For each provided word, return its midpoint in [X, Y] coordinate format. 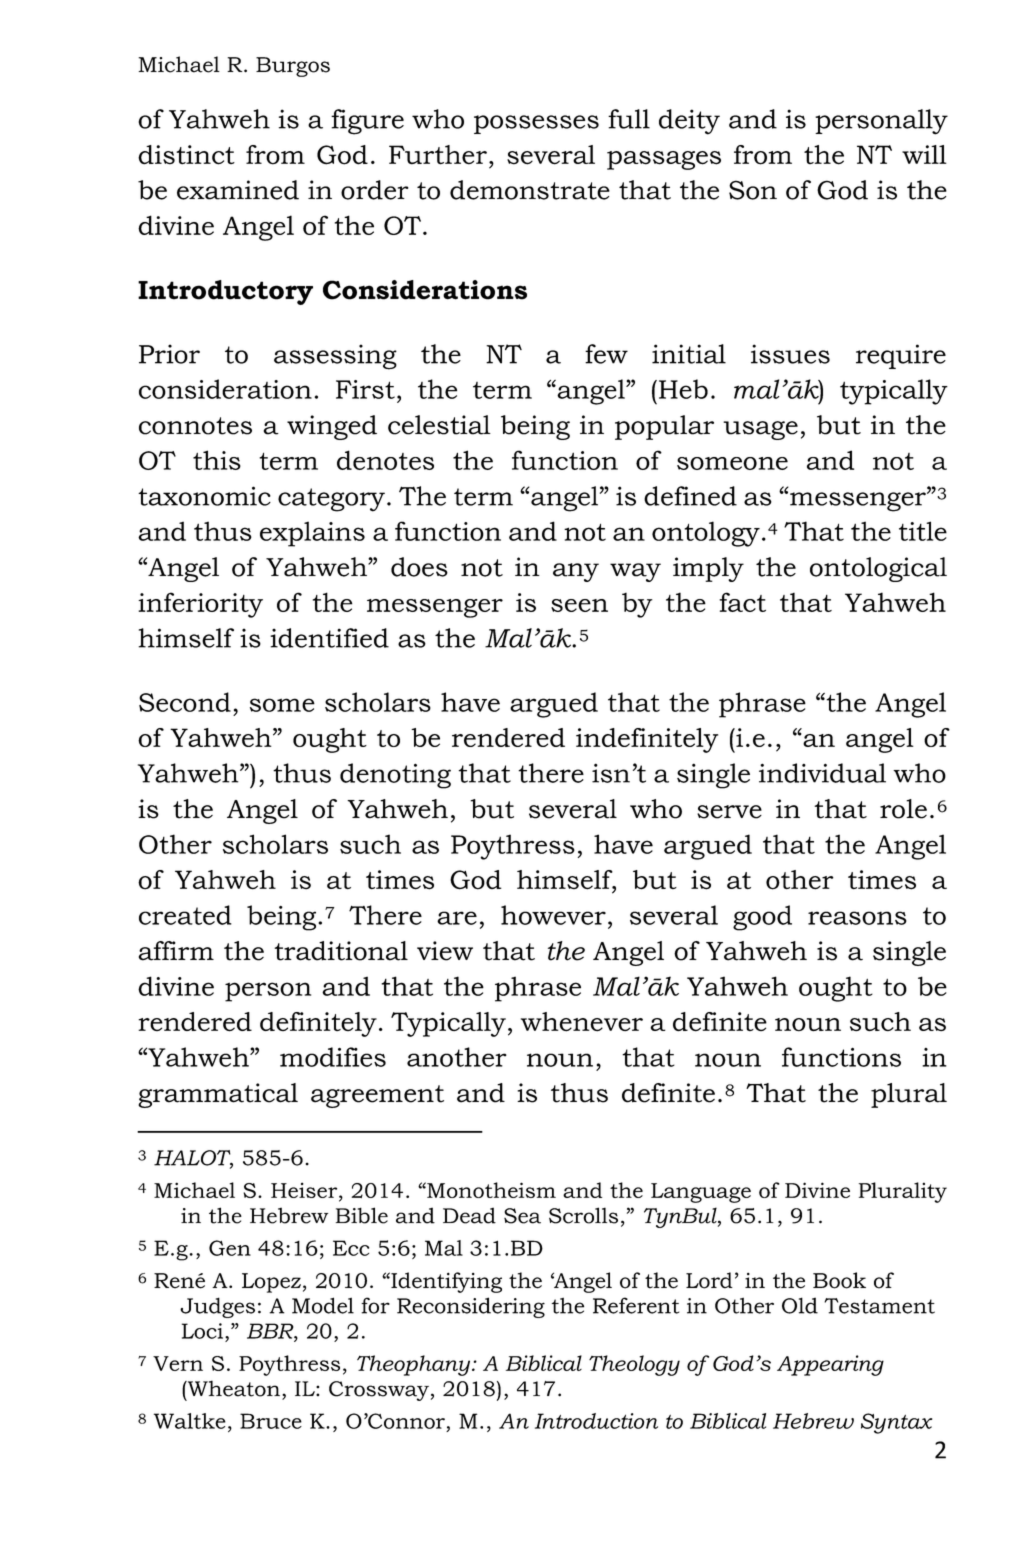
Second [185, 702]
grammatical [218, 1095]
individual [822, 773]
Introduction [596, 1421]
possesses [536, 124]
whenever [582, 1022]
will [924, 154]
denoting [395, 776]
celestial [439, 425]
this [217, 460]
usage [760, 430]
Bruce [271, 1421]
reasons [857, 918]
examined [238, 190]
